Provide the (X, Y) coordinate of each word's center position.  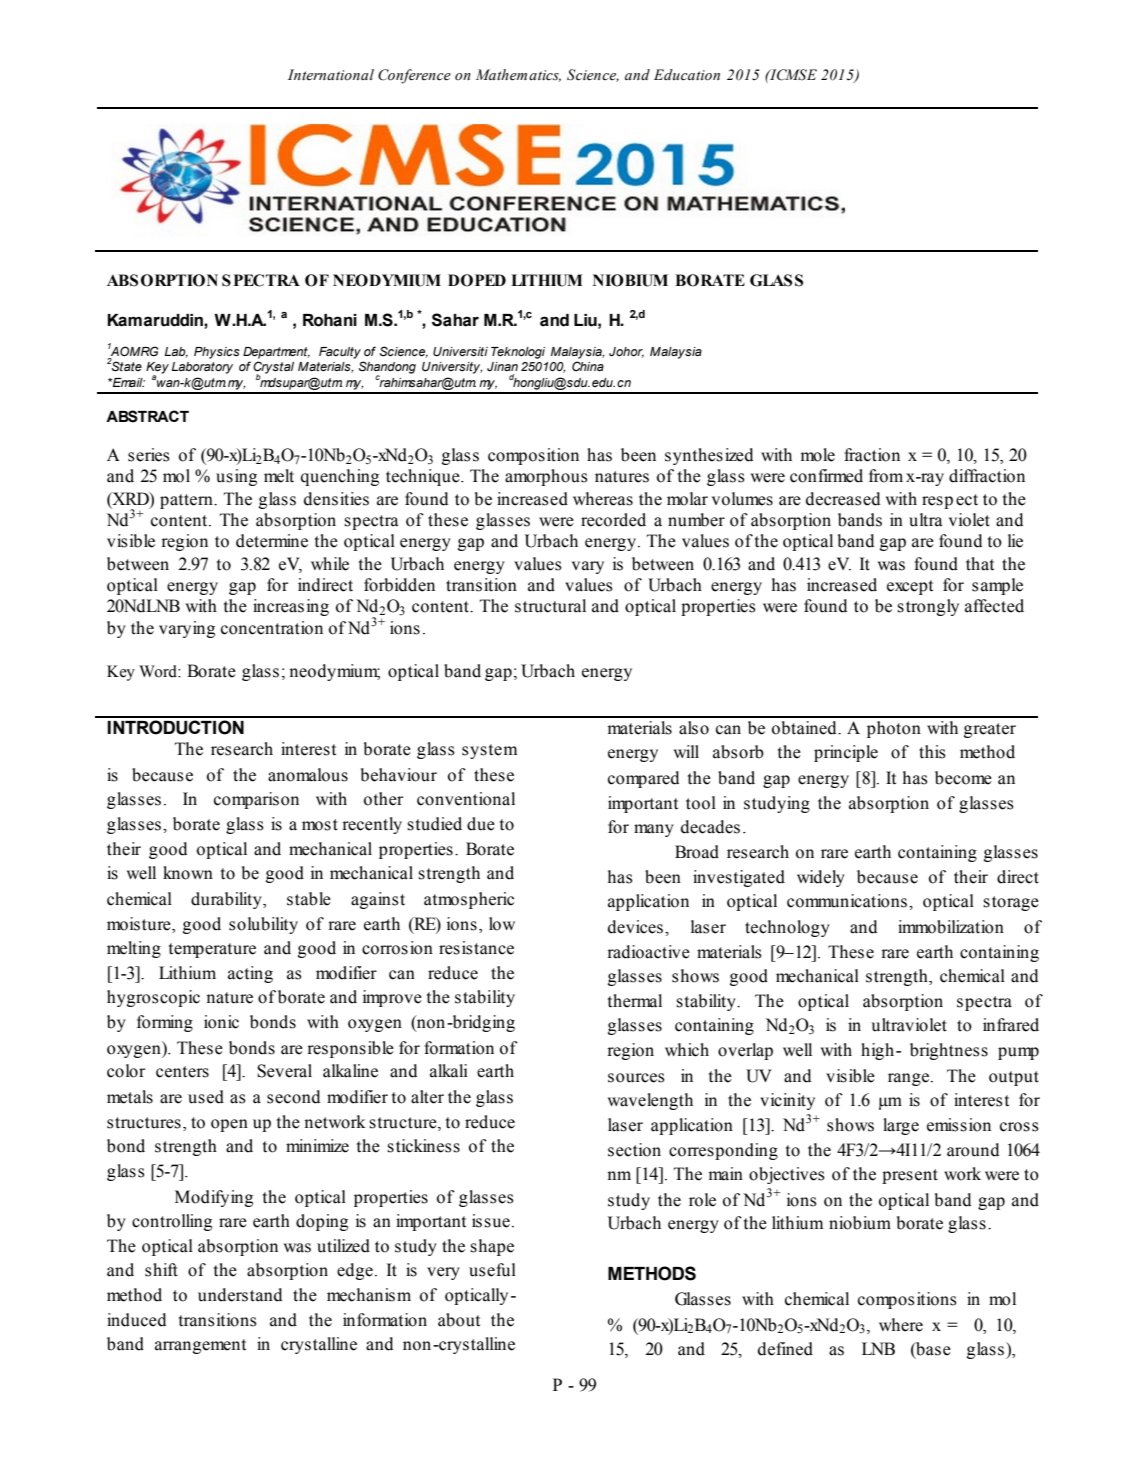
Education (687, 75)
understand (240, 1295)
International (331, 74)
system (489, 751)
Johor (626, 352)
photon (894, 729)
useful (492, 1270)
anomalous (308, 775)
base (932, 1349)
